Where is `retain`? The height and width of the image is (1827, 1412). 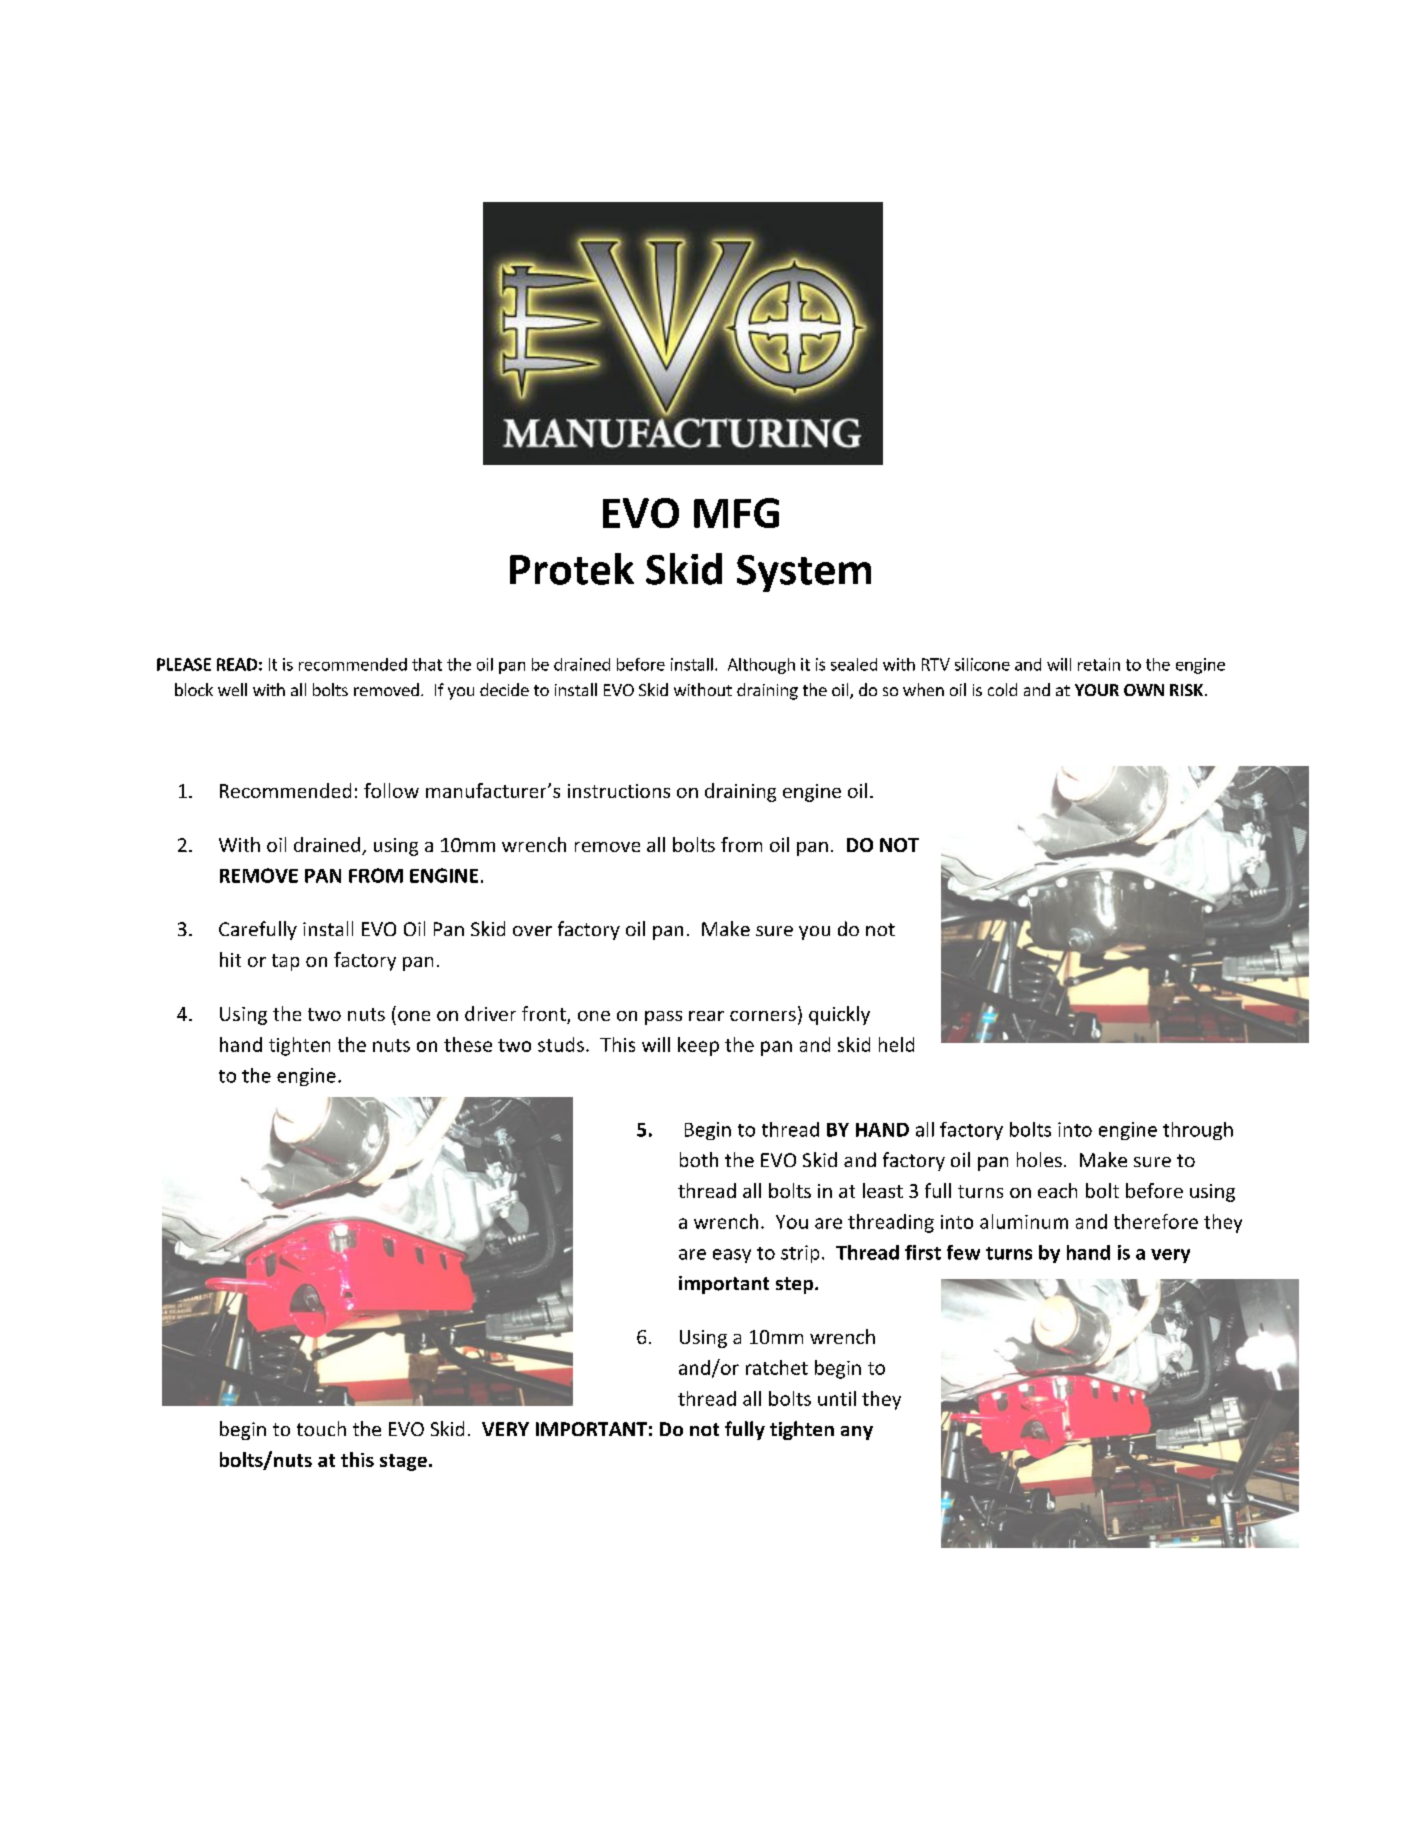 retain is located at coordinates (1099, 664).
